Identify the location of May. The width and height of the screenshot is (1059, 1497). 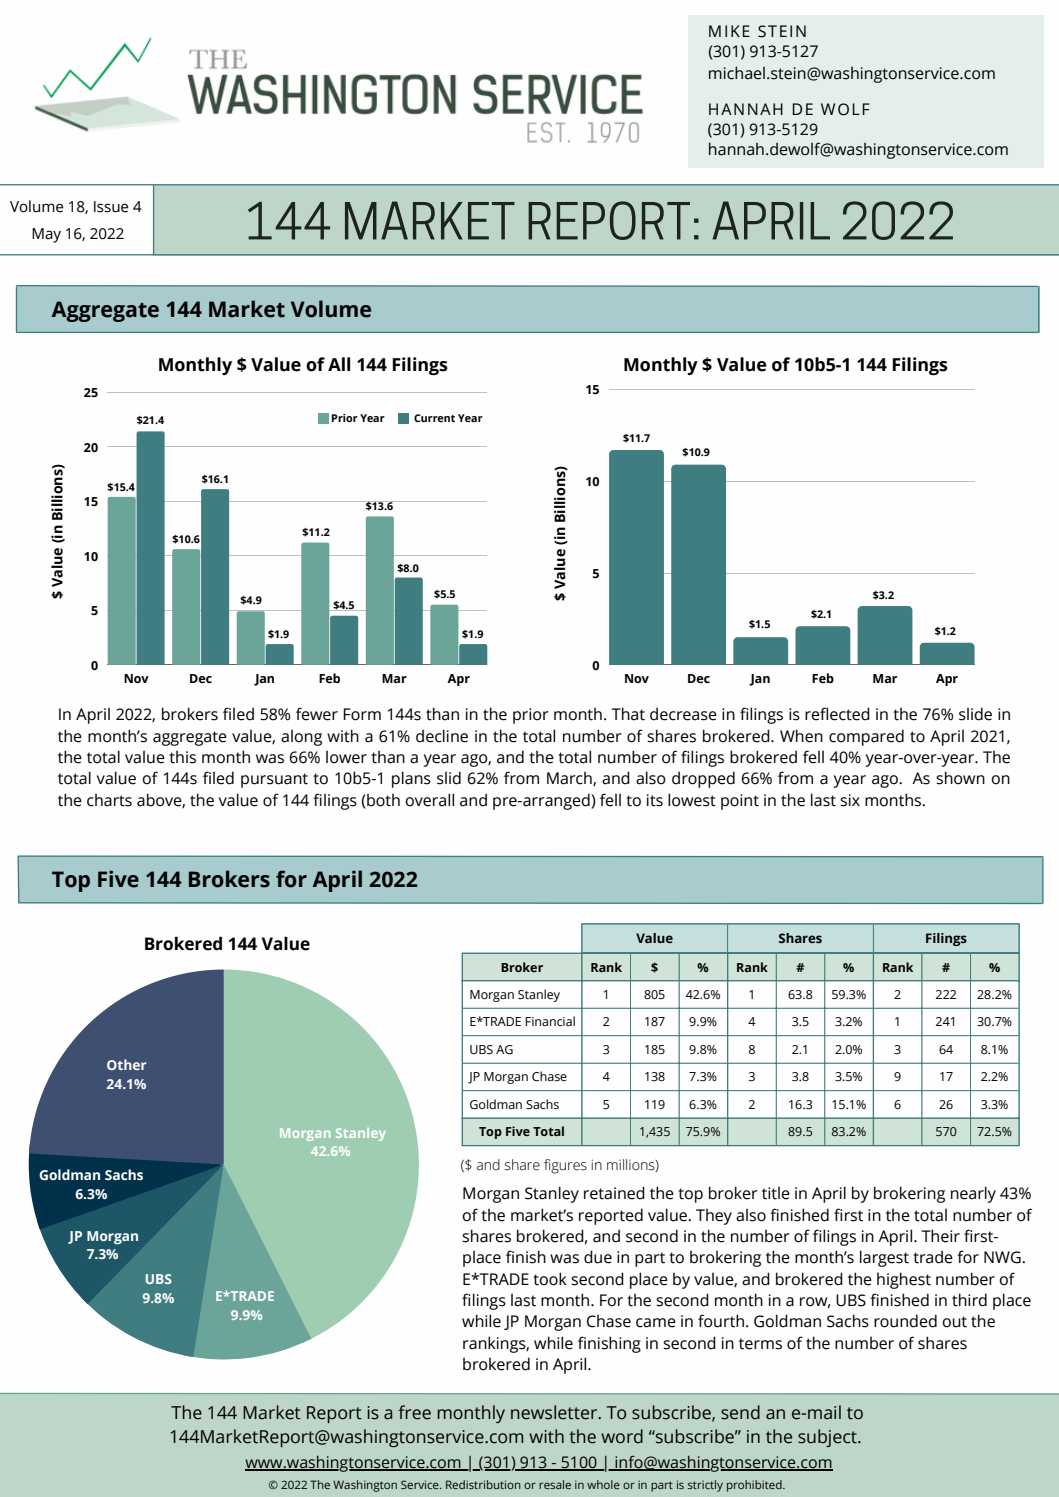
(46, 235).
